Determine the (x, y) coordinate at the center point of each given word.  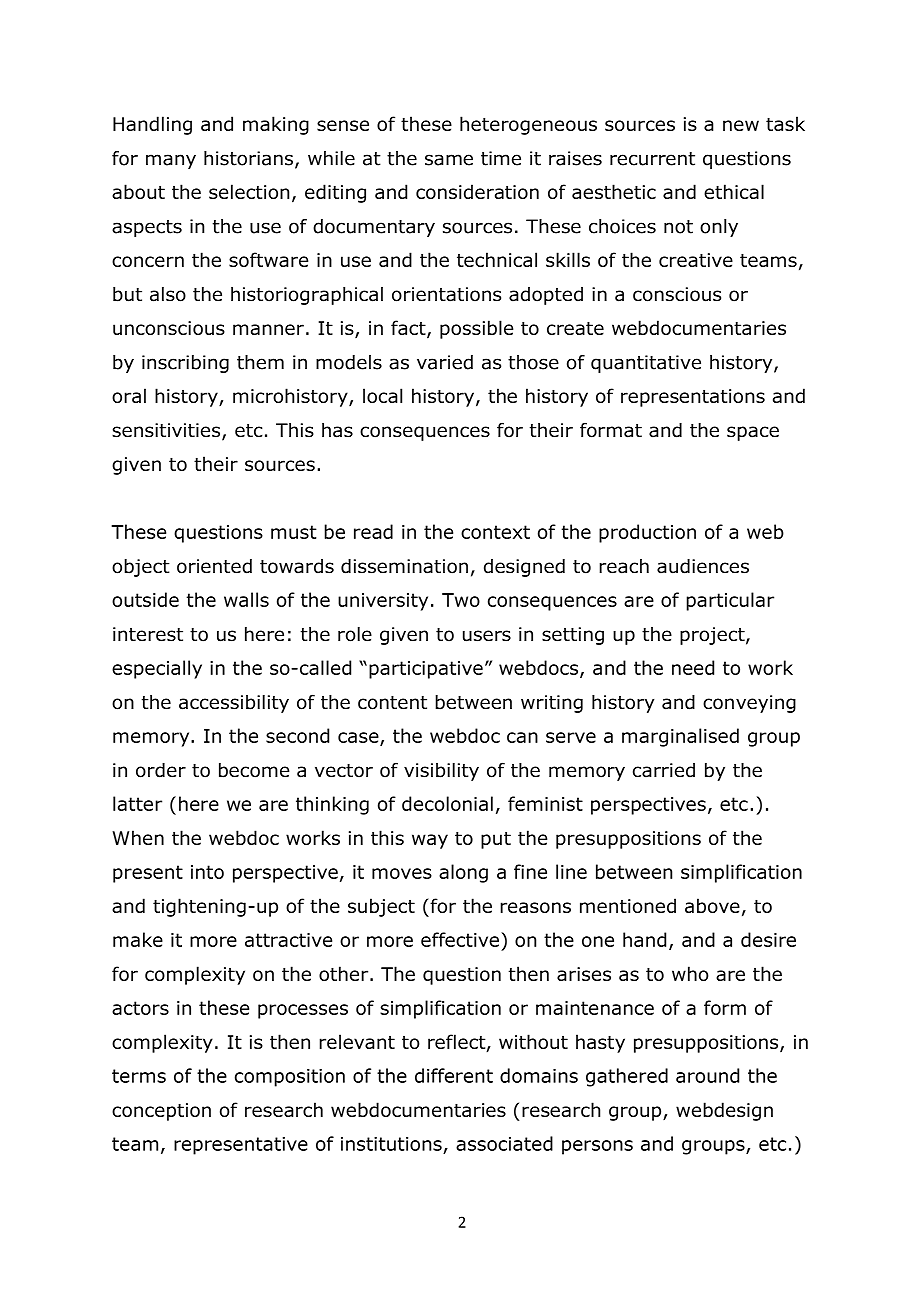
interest (148, 634)
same (449, 160)
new (741, 125)
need (693, 667)
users (487, 636)
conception (161, 1112)
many (171, 161)
